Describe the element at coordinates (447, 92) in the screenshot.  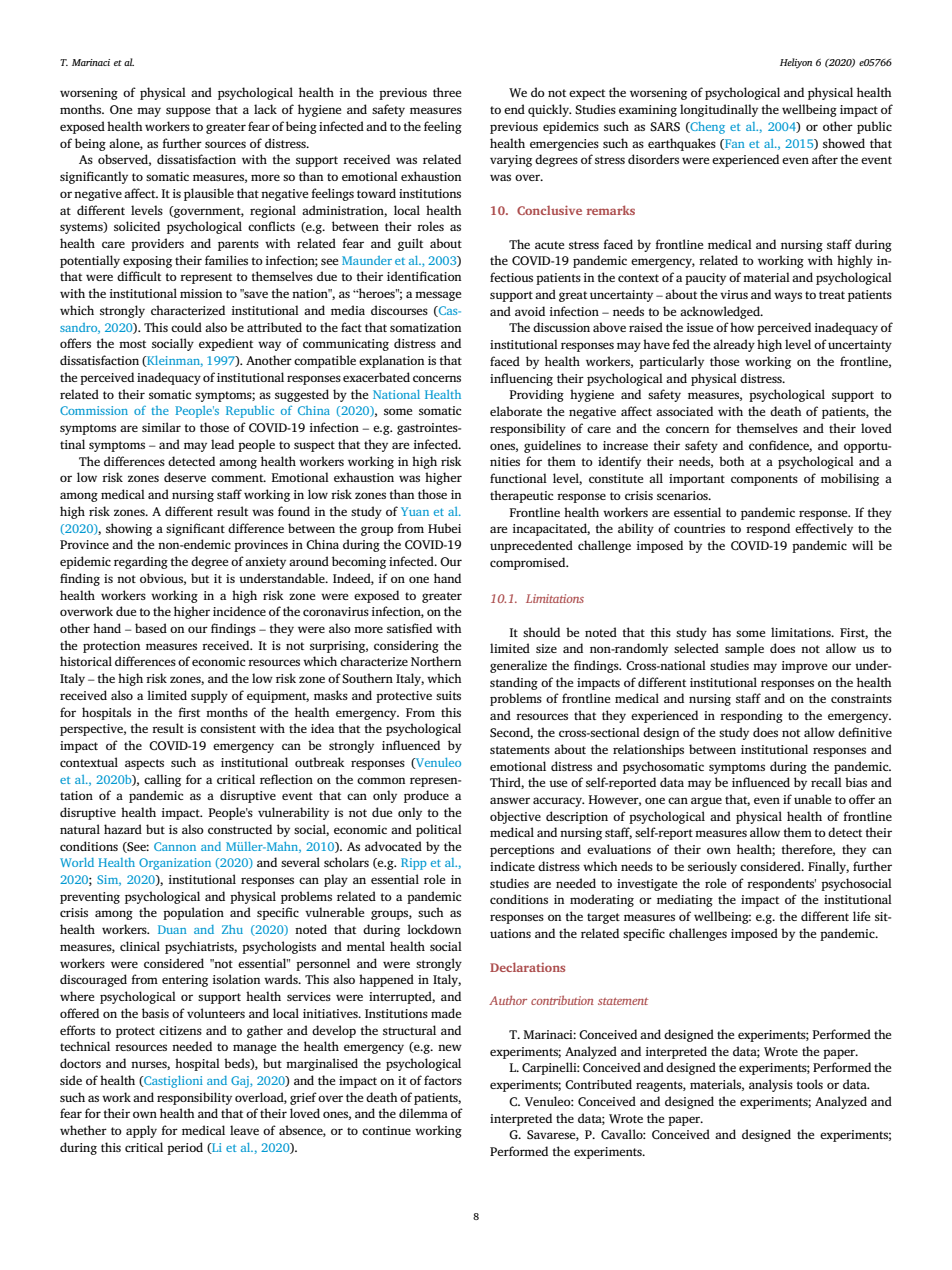
I see `three` at that location.
